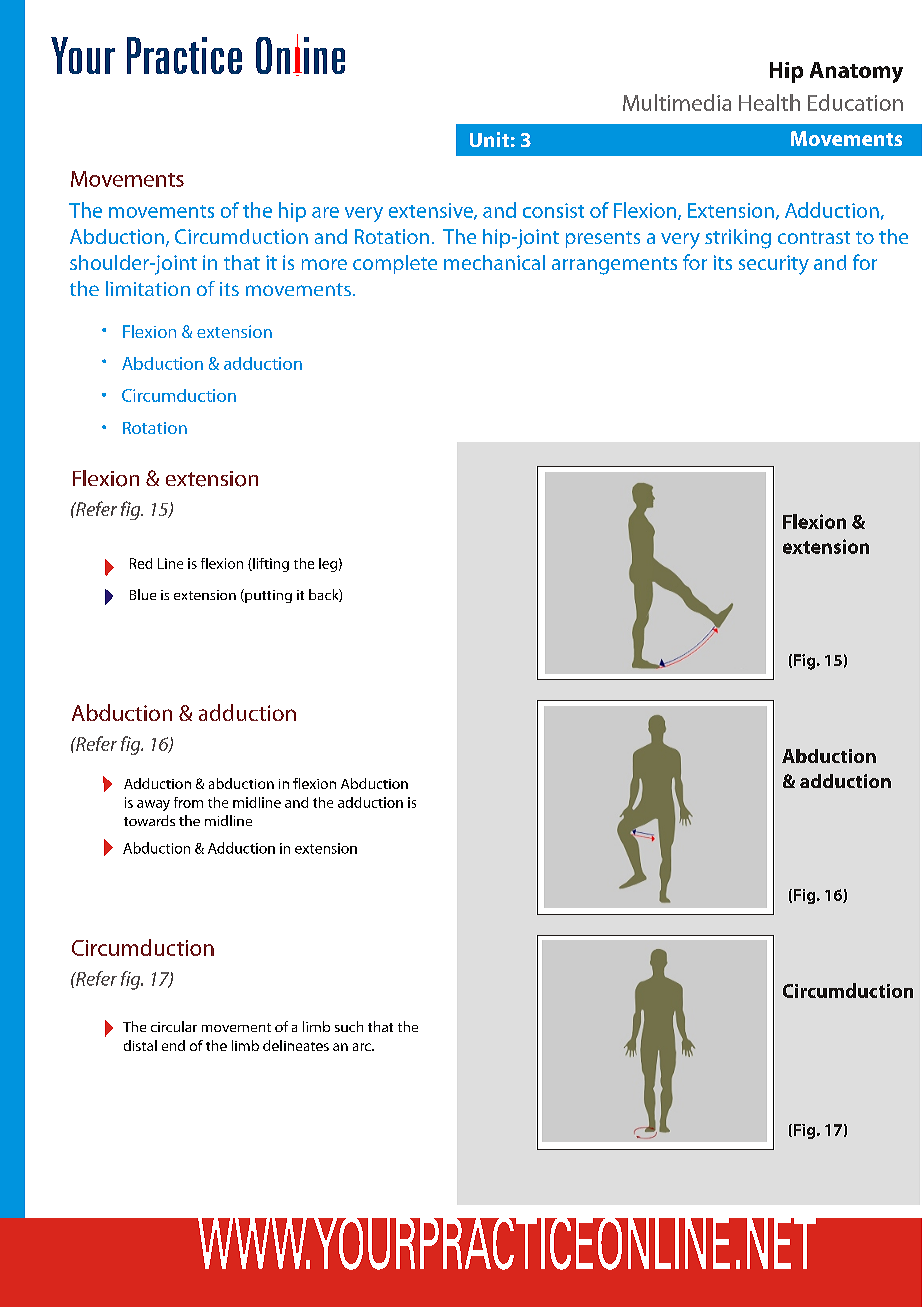 The height and width of the screenshot is (1307, 924). Describe the element at coordinates (553, 210) in the screenshot. I see `consist` at that location.
